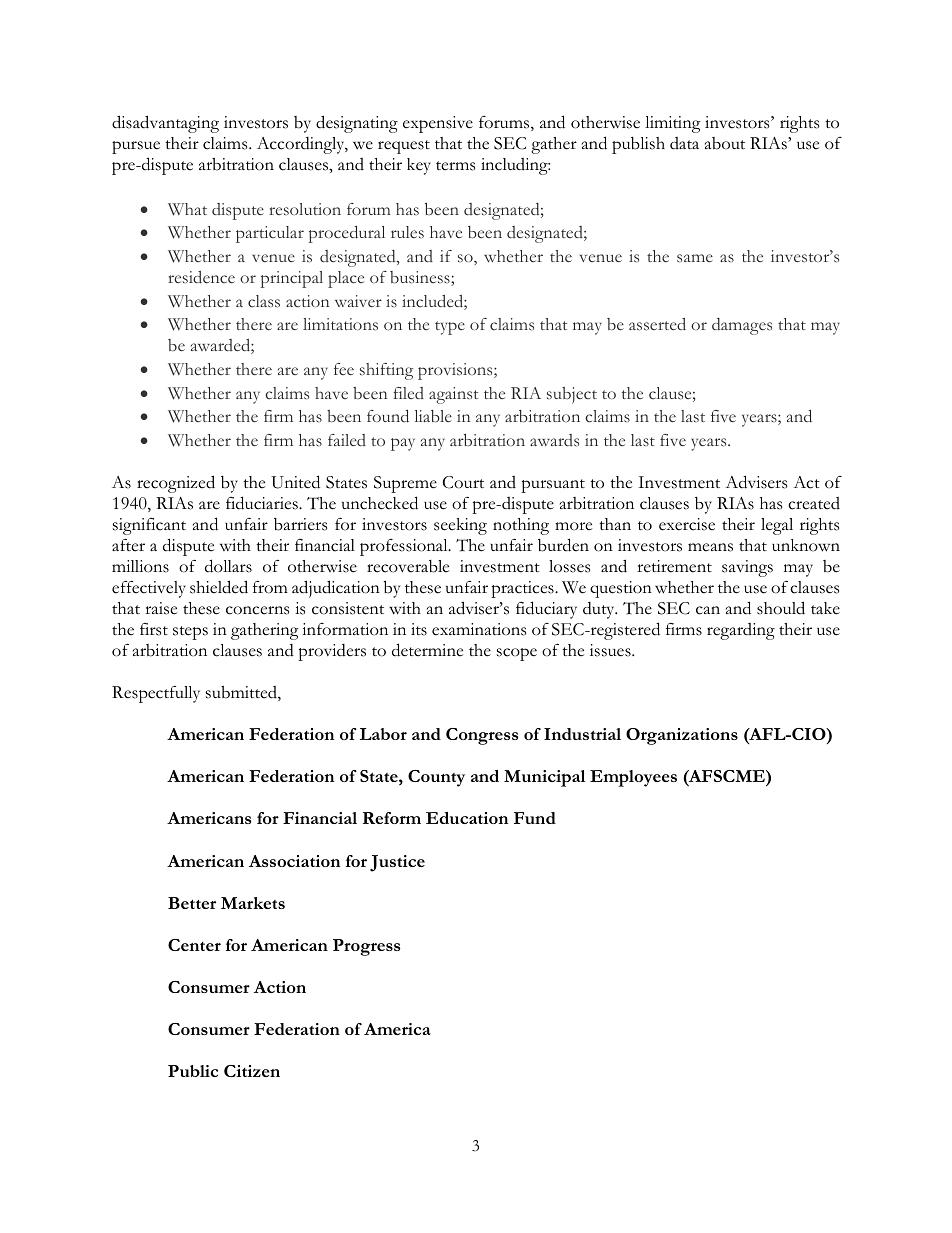  Describe the element at coordinates (219, 587) in the image. I see `shielded` at that location.
